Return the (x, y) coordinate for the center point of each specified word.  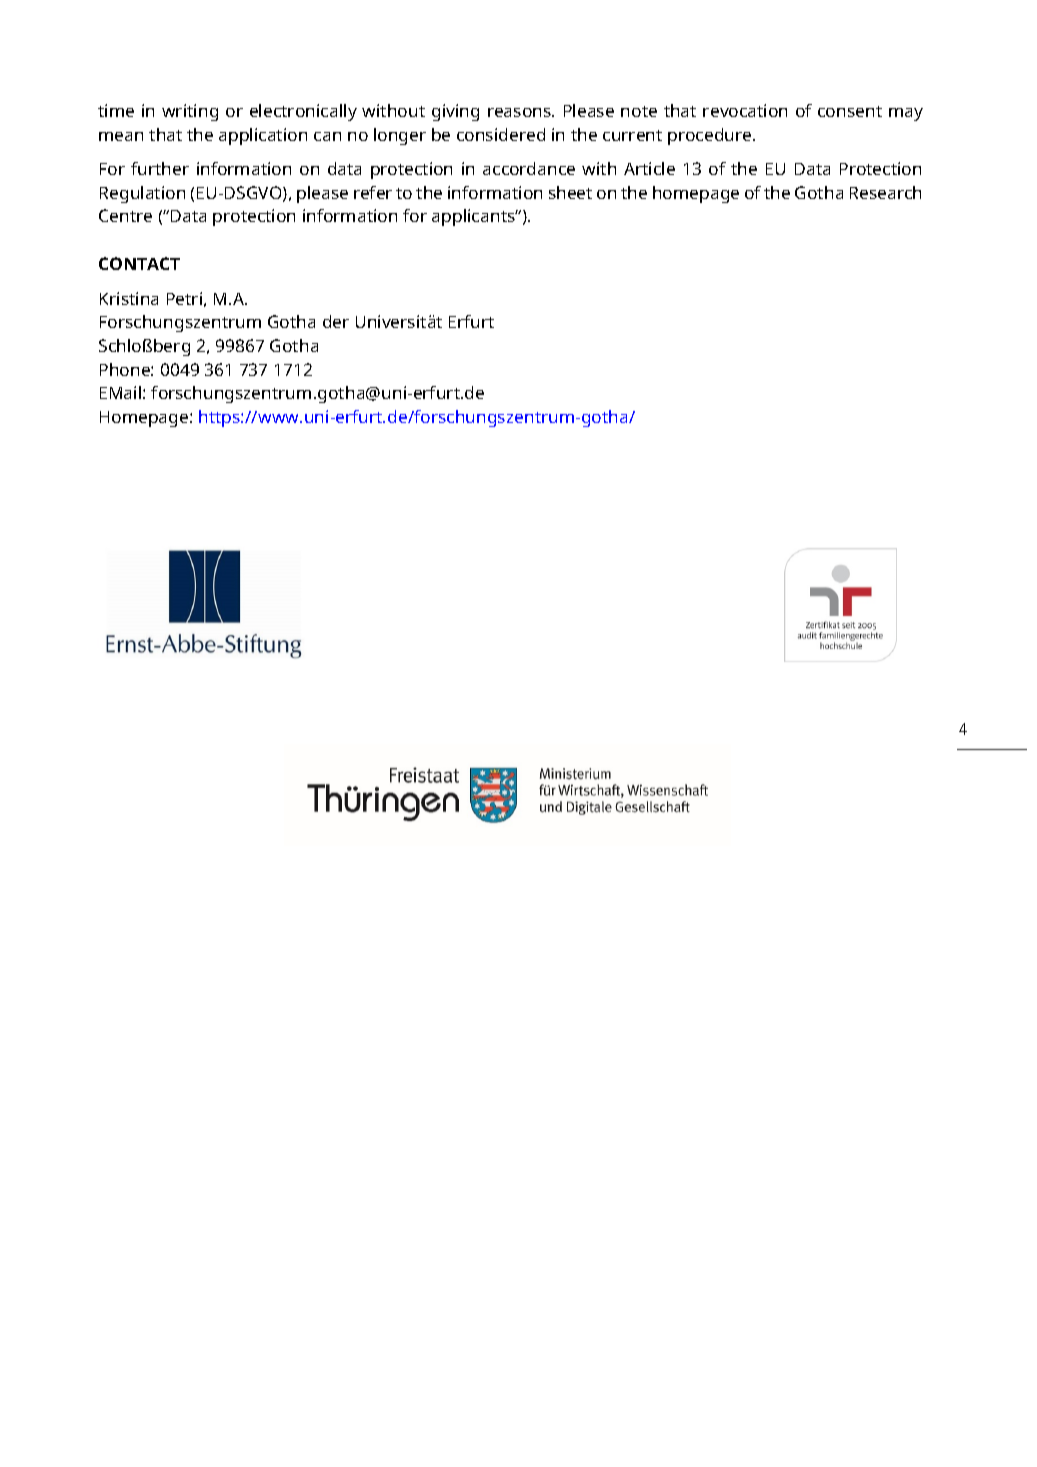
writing (190, 112)
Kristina (129, 298)
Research (885, 192)
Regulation (142, 194)
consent (850, 111)
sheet (570, 192)
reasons (520, 112)
